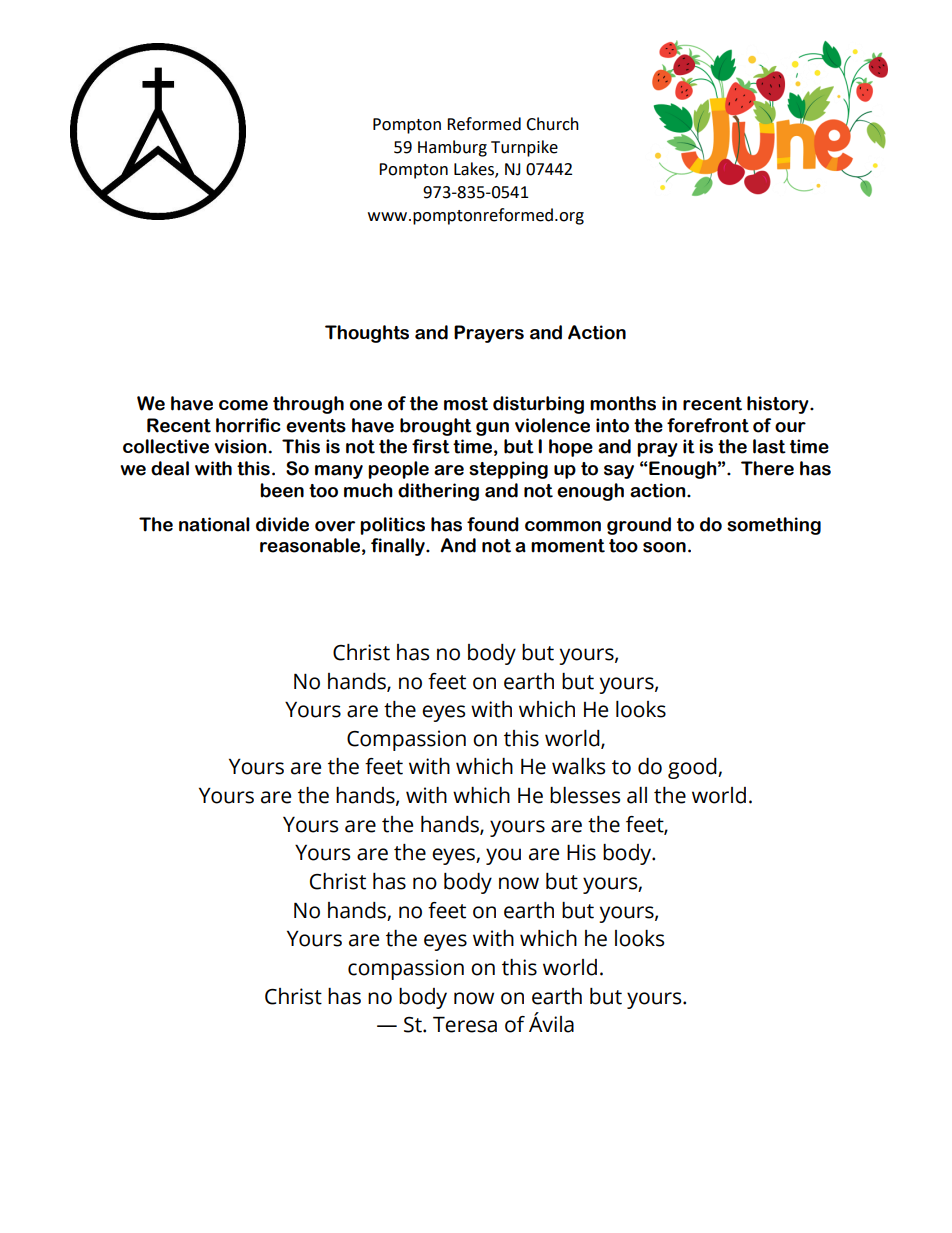  Describe the element at coordinates (578, 766) in the screenshot. I see `walks` at that location.
